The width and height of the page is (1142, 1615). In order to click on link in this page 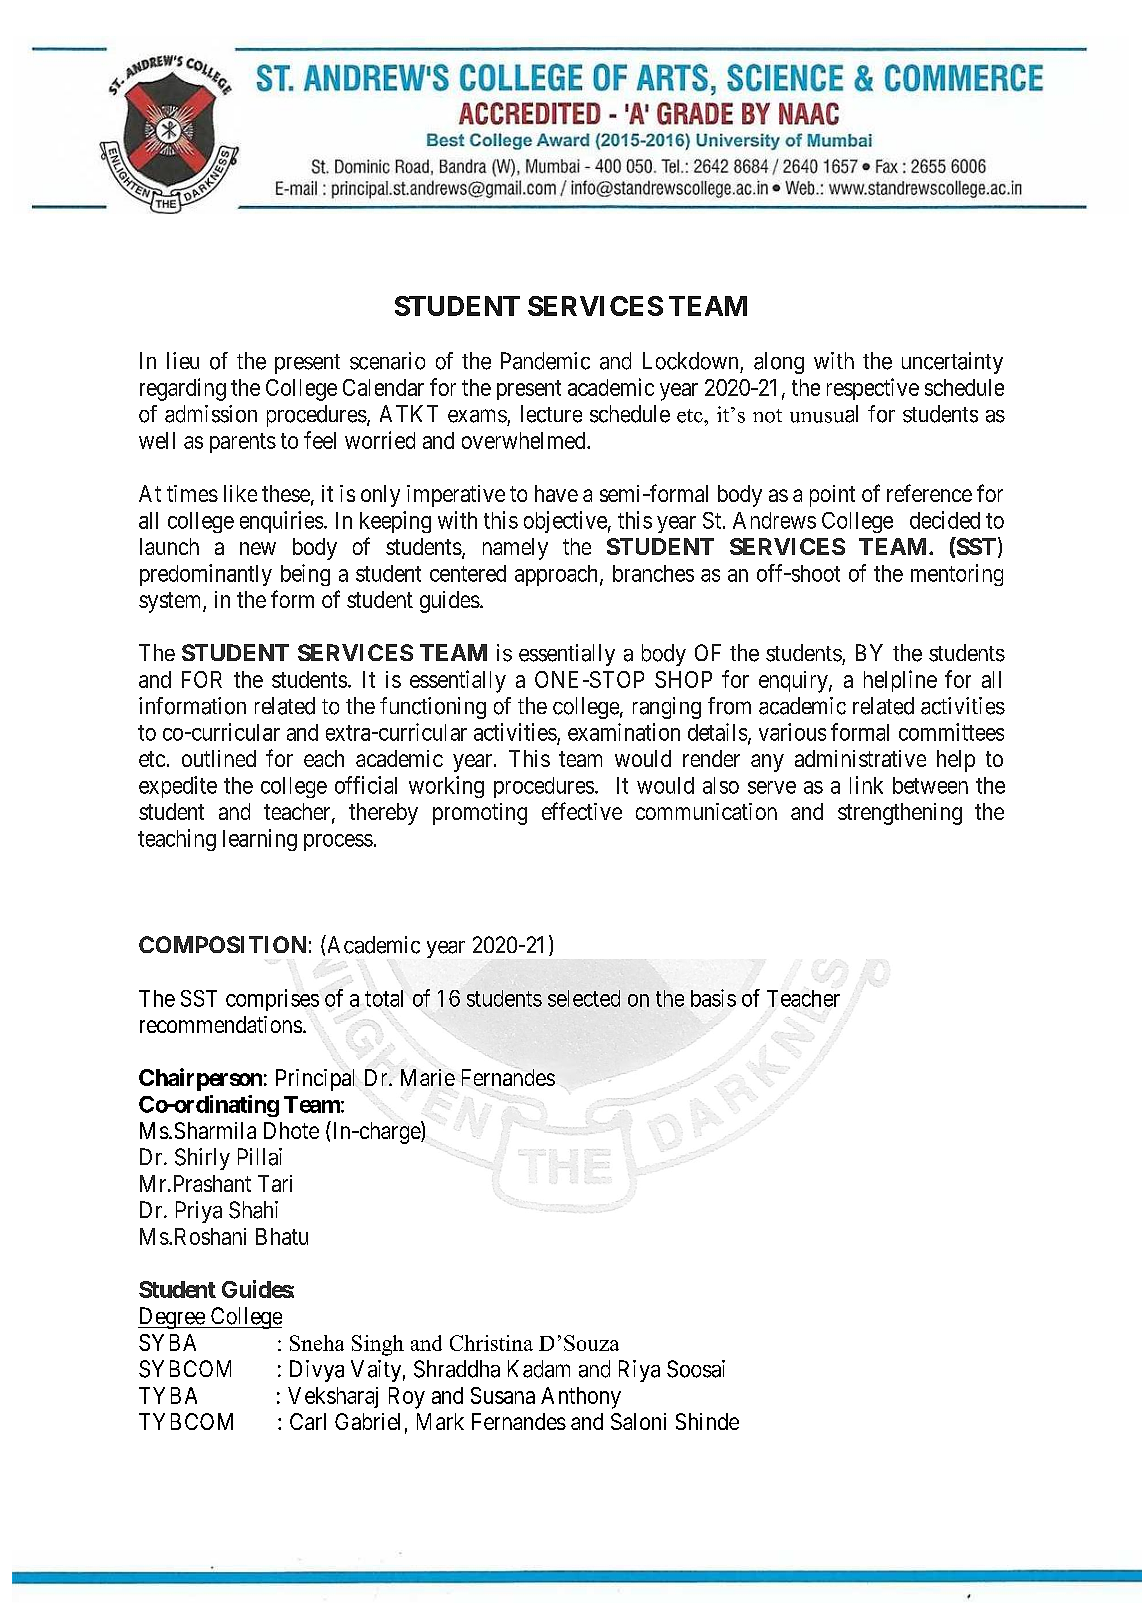, I will do `click(866, 785)`.
